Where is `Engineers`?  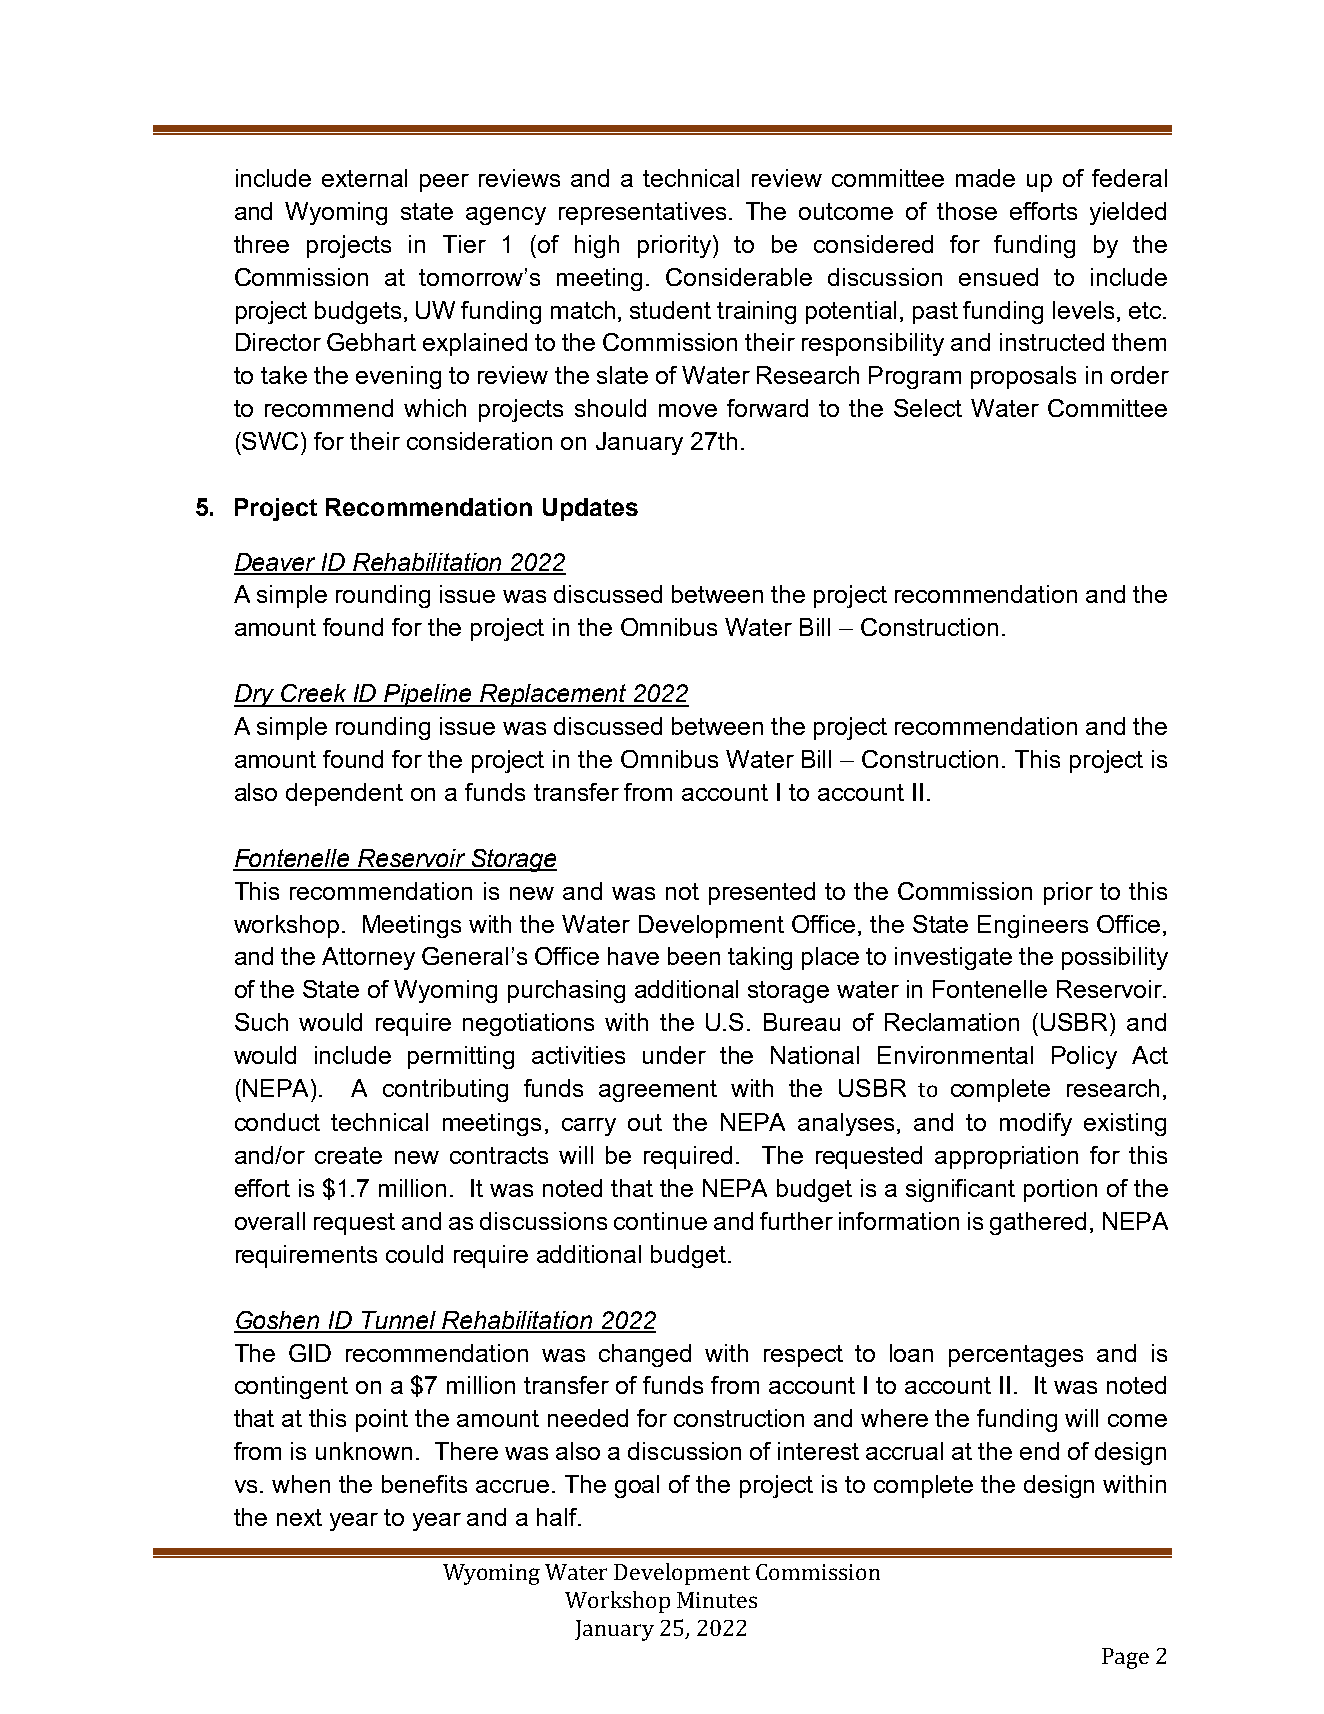 Engineers is located at coordinates (1033, 926).
